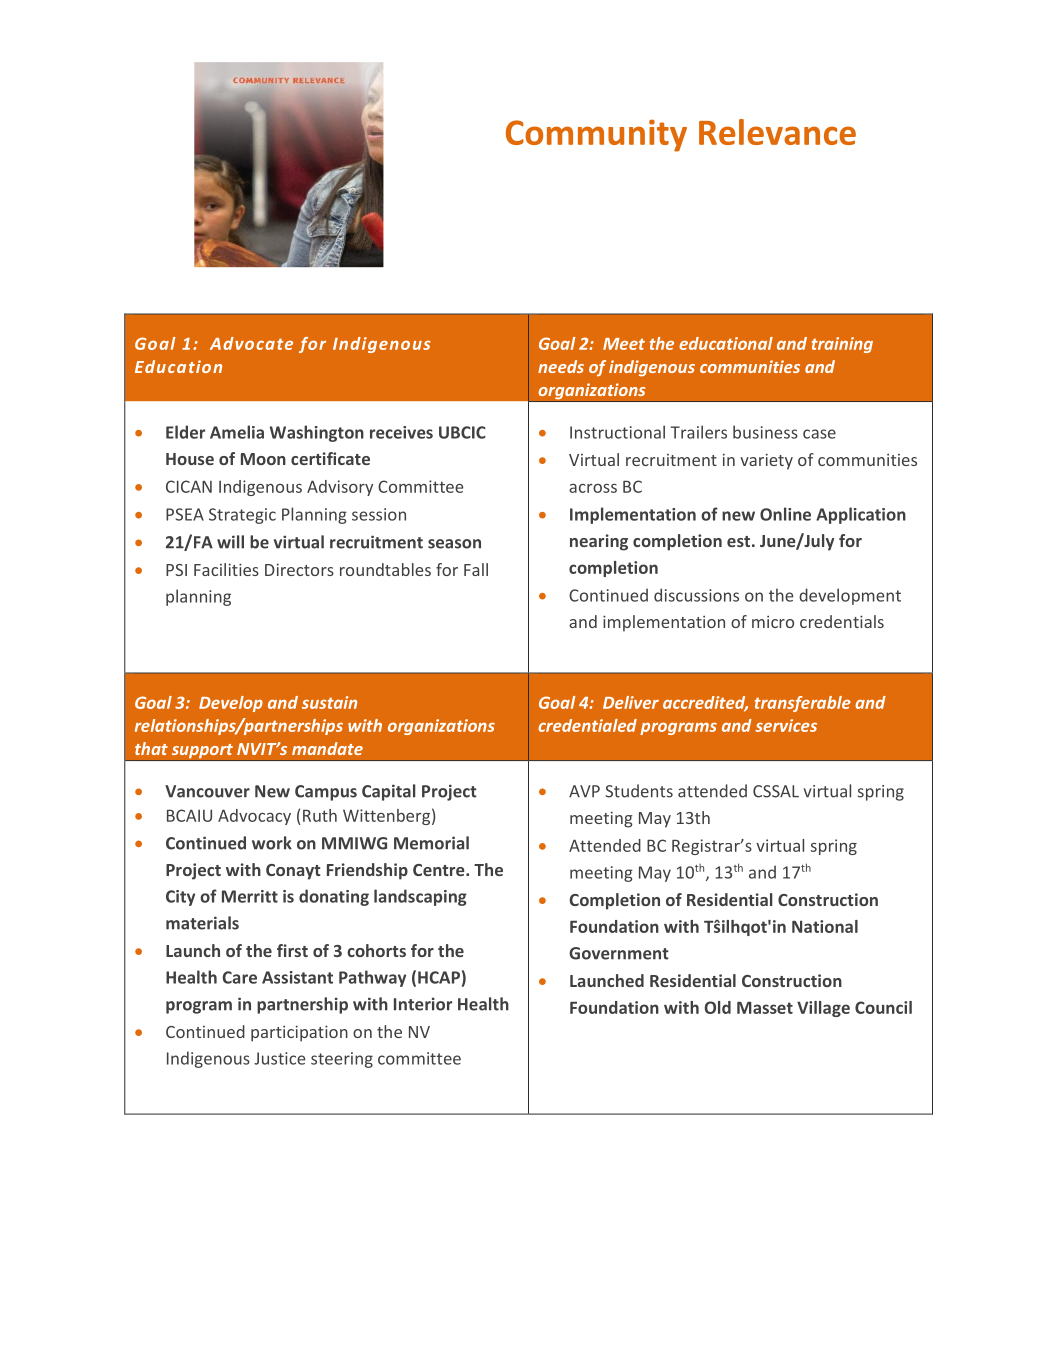 Image resolution: width=1057 pixels, height=1367 pixels. I want to click on micro, so click(773, 622).
